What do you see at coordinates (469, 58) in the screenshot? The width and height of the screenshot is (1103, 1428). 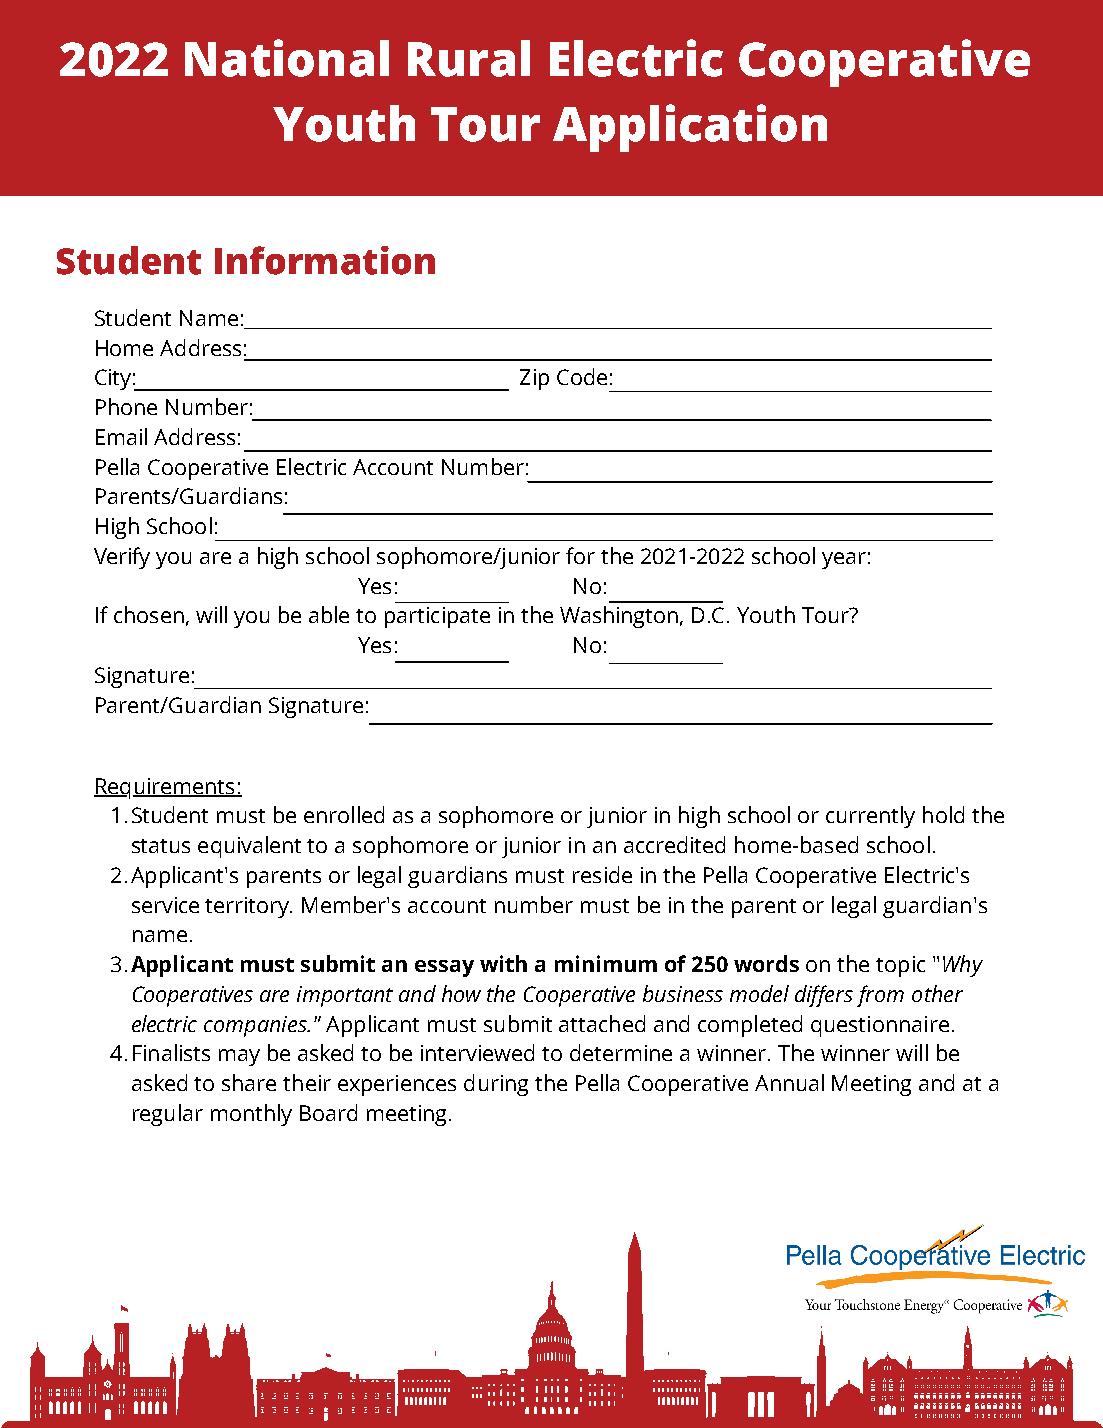 I see `Rural` at bounding box center [469, 58].
